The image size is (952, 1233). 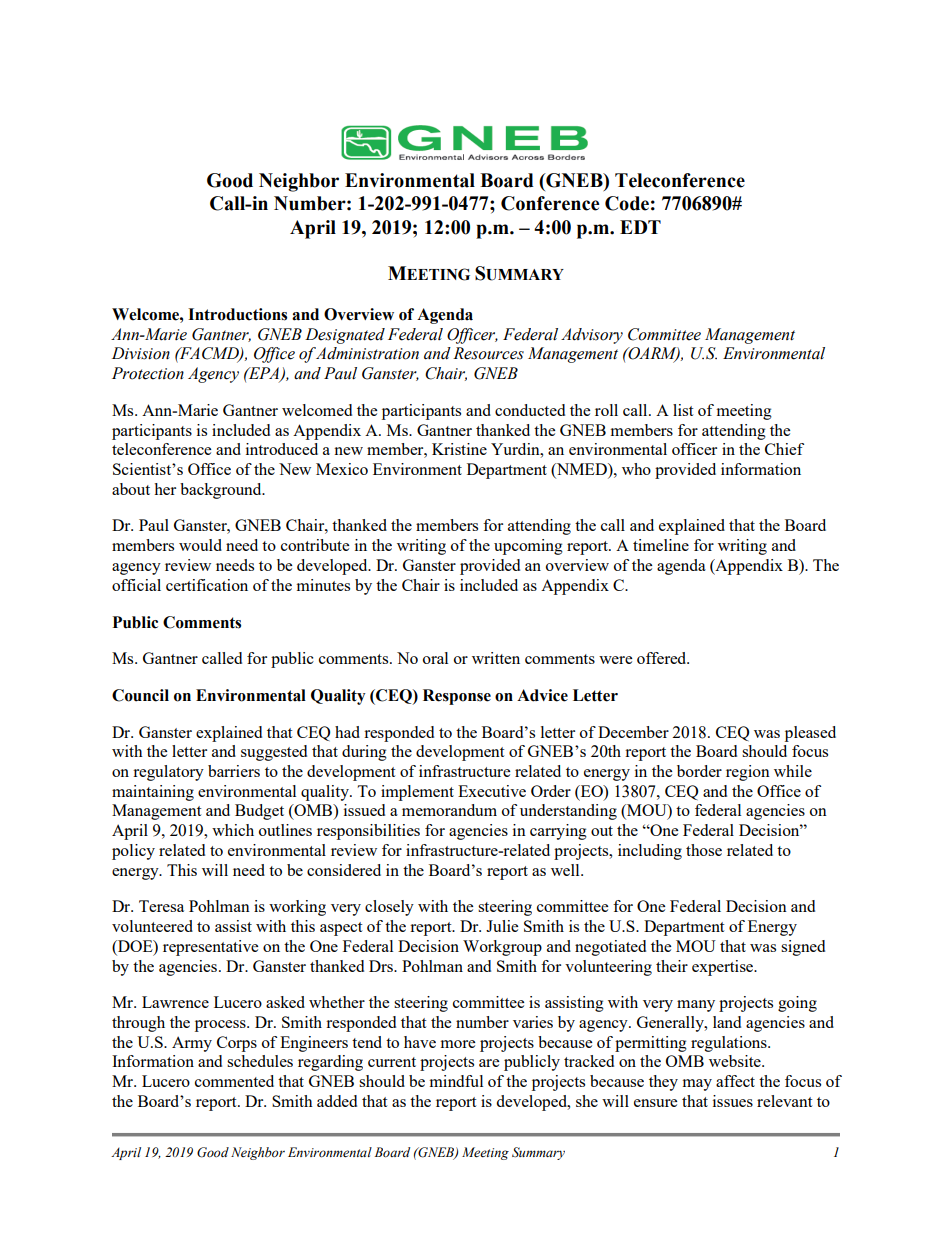 I want to click on list, so click(x=683, y=410).
